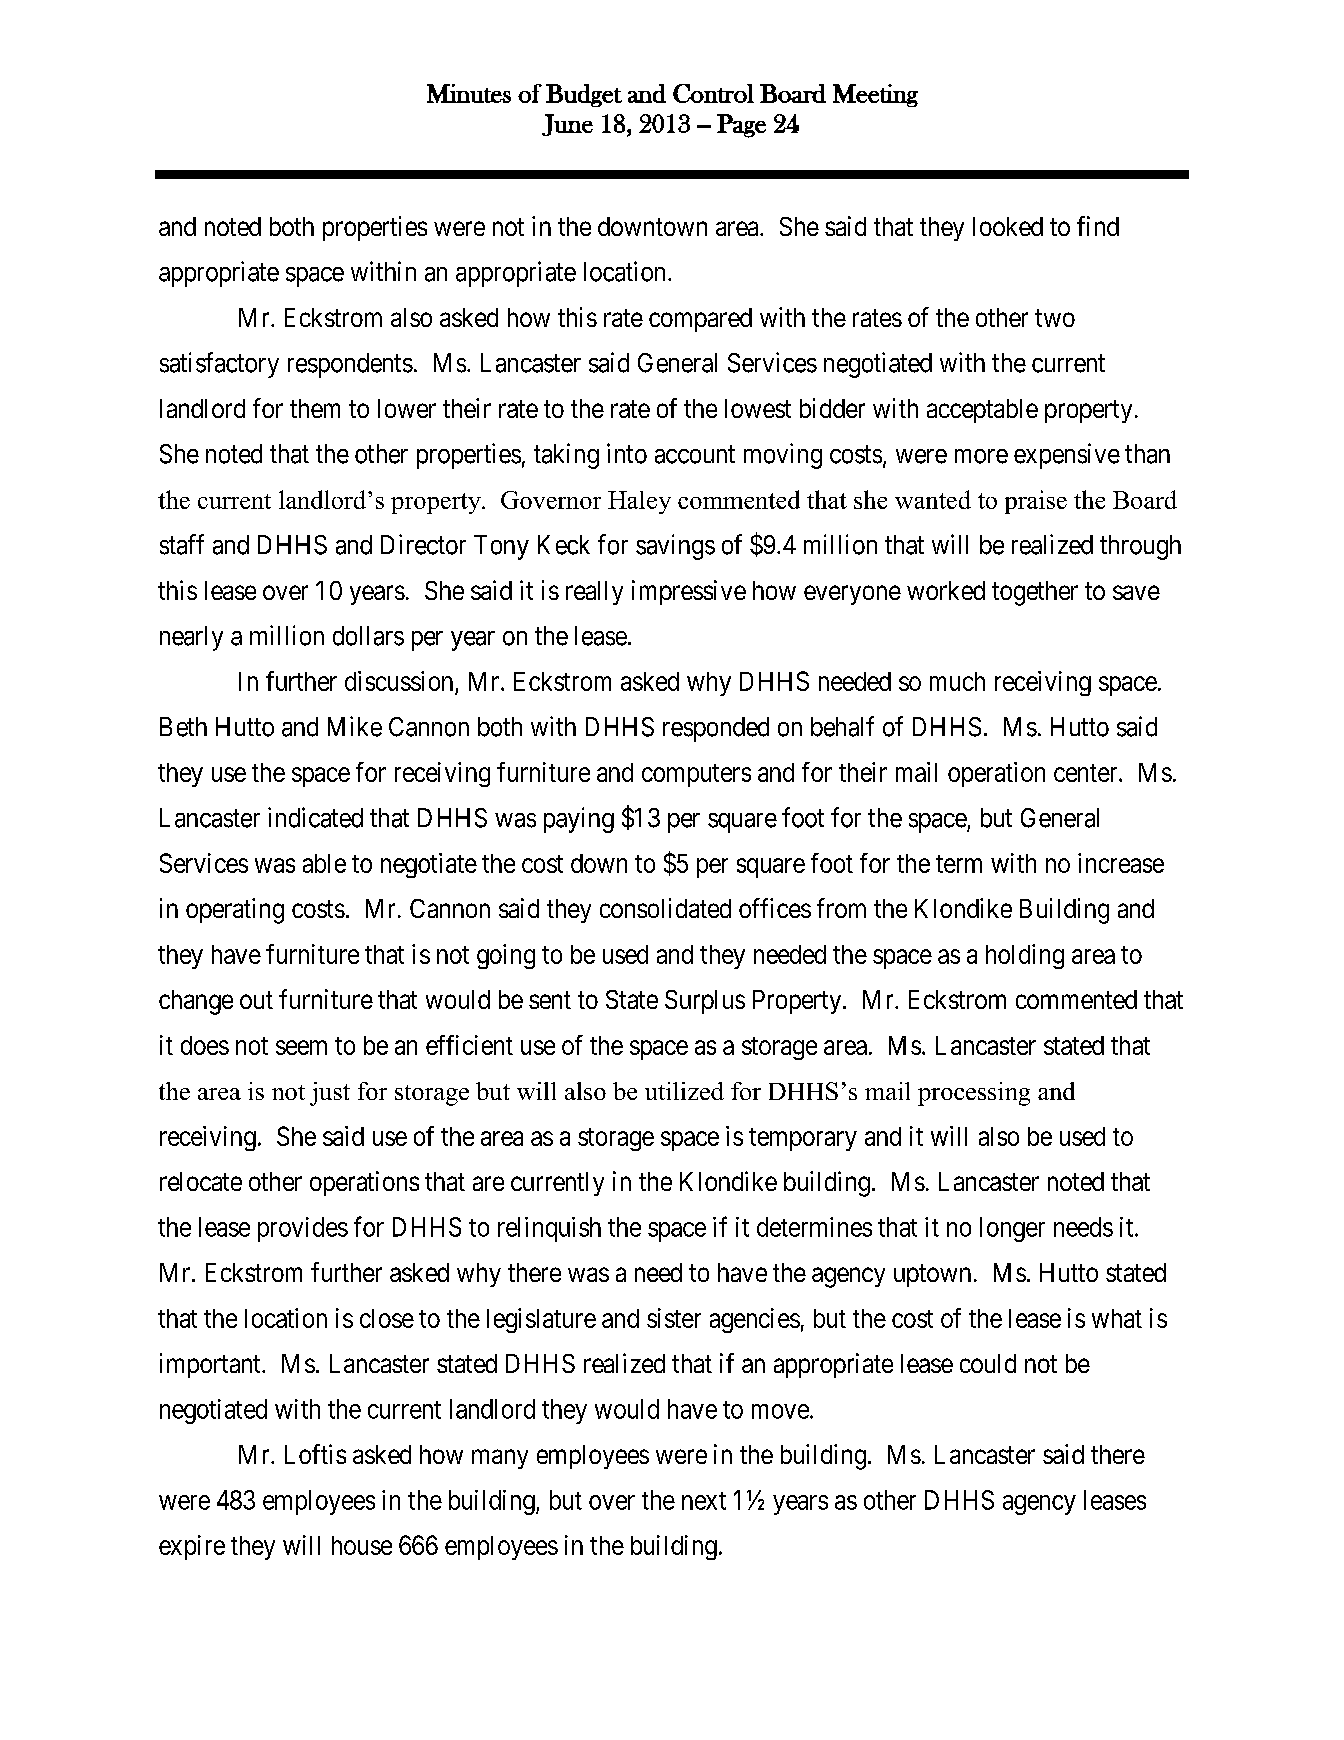 The height and width of the page is (1740, 1344). I want to click on Control, so click(713, 93).
